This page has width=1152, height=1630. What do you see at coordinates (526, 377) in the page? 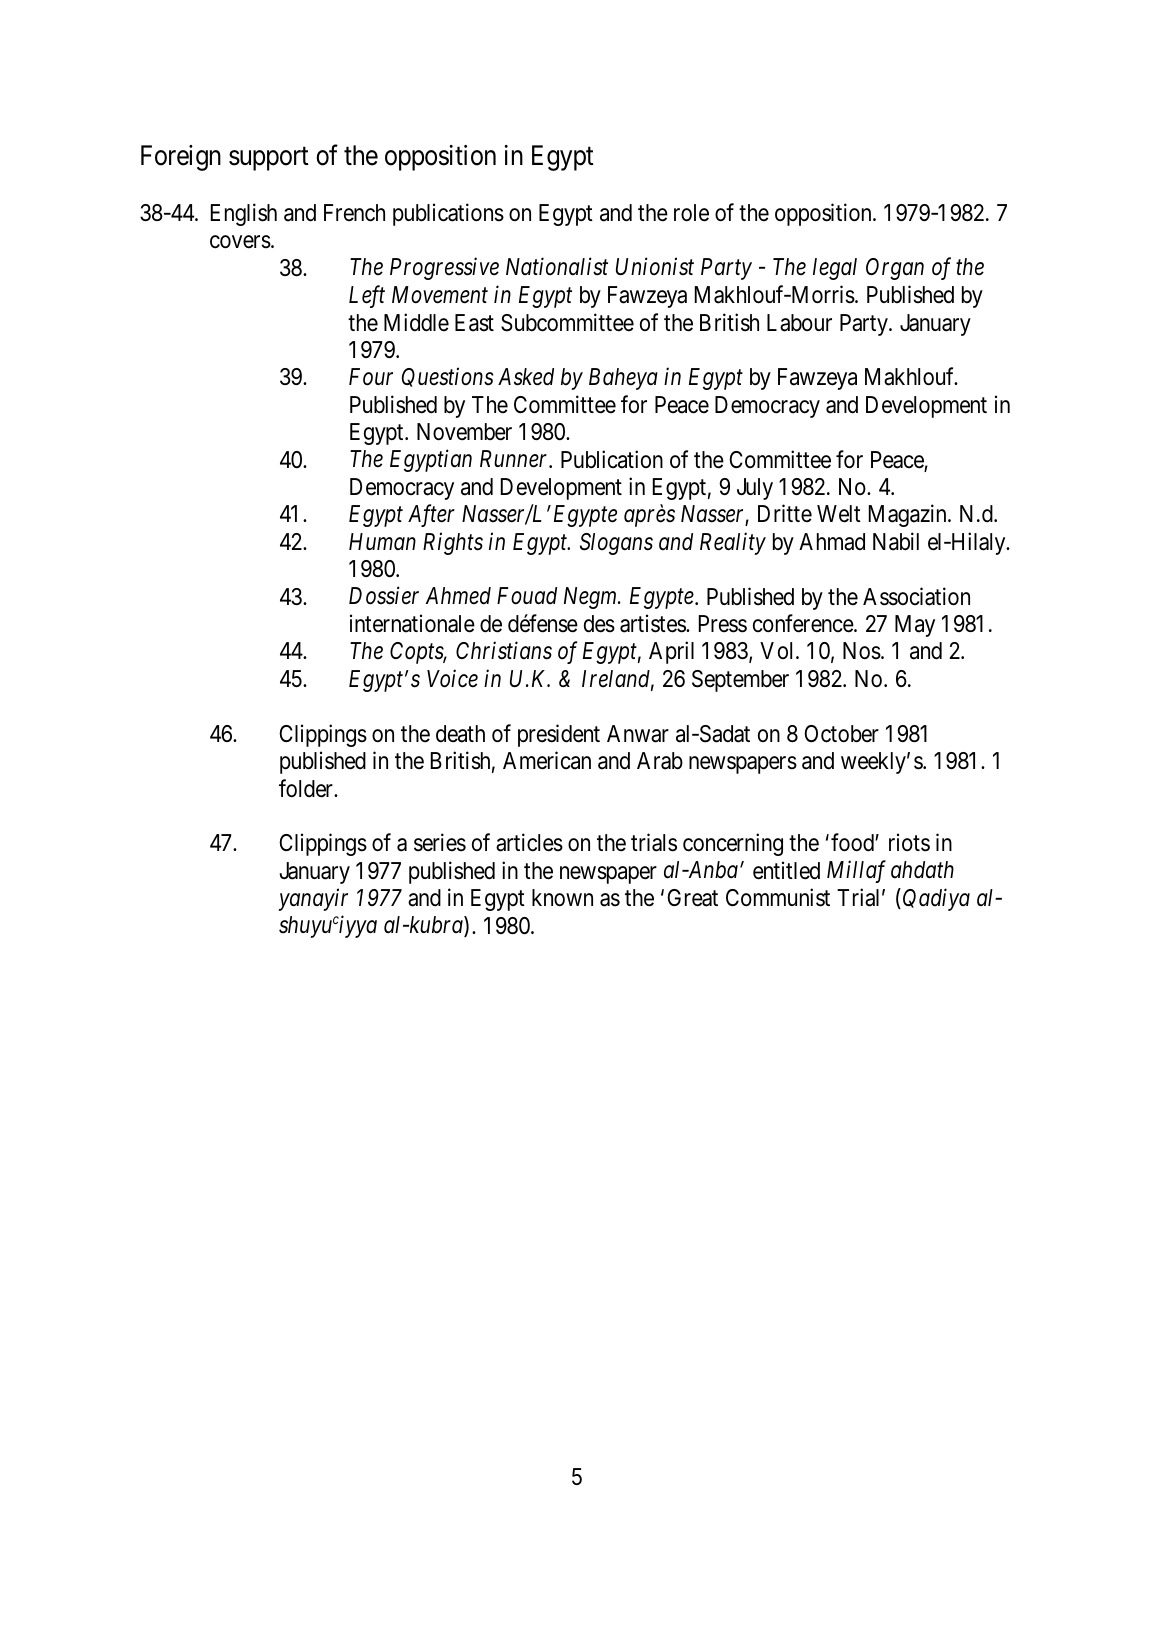
I see `Asked` at bounding box center [526, 377].
